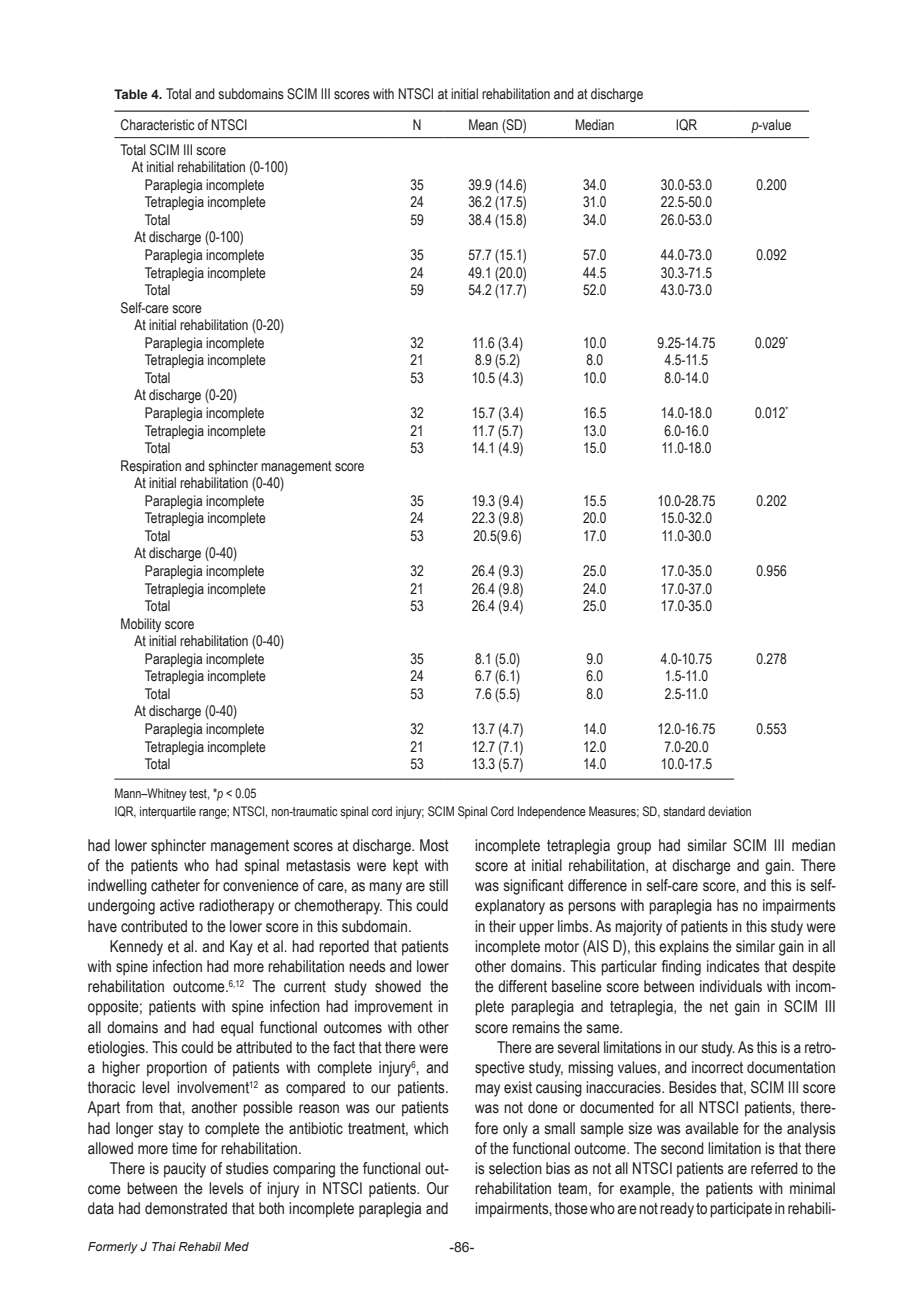 Image resolution: width=924 pixels, height=1308 pixels. Describe the element at coordinates (168, 812) in the screenshot. I see `interquartile` at that location.
